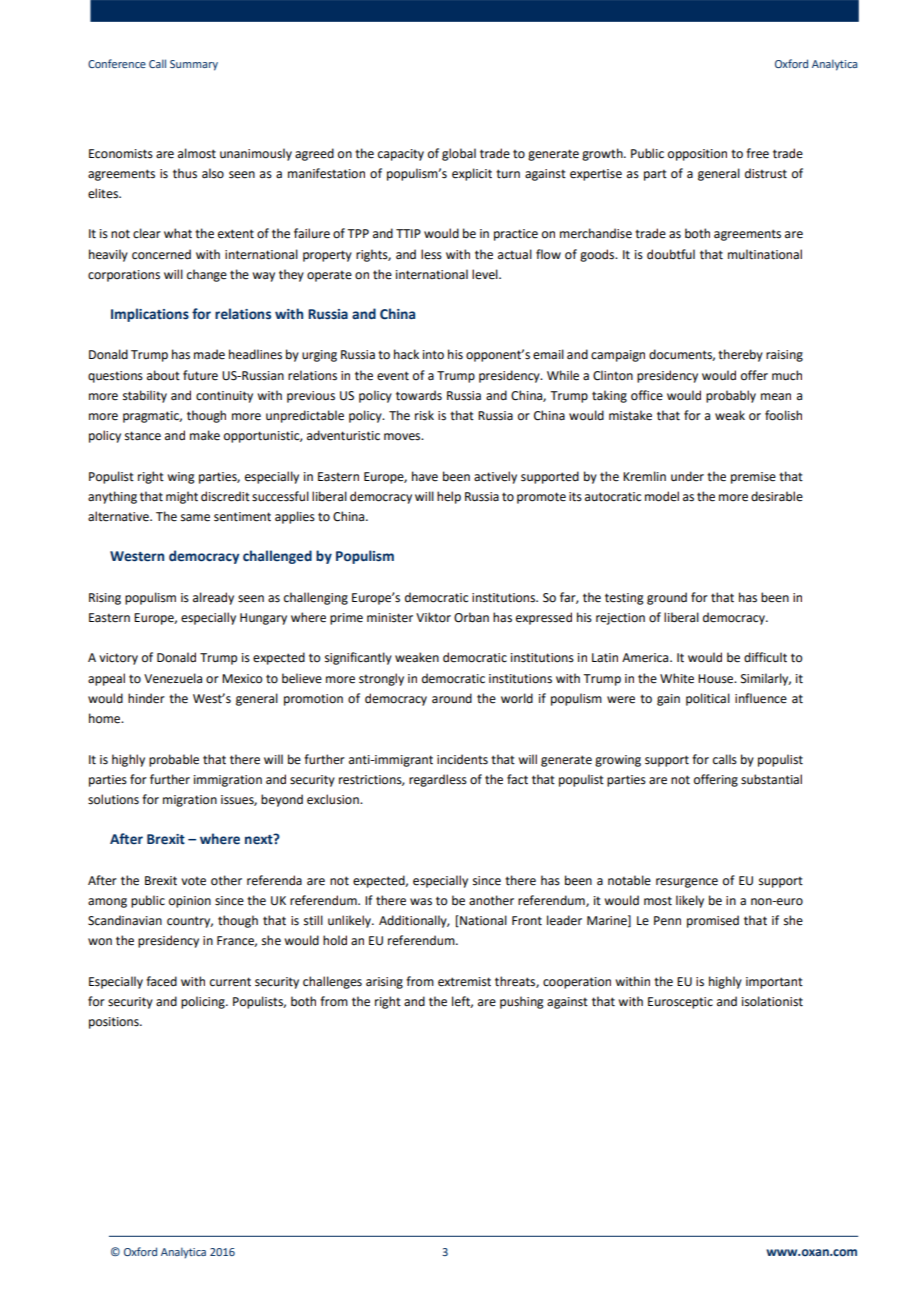  Describe the element at coordinates (697, 155) in the page. I see `opposition` at that location.
